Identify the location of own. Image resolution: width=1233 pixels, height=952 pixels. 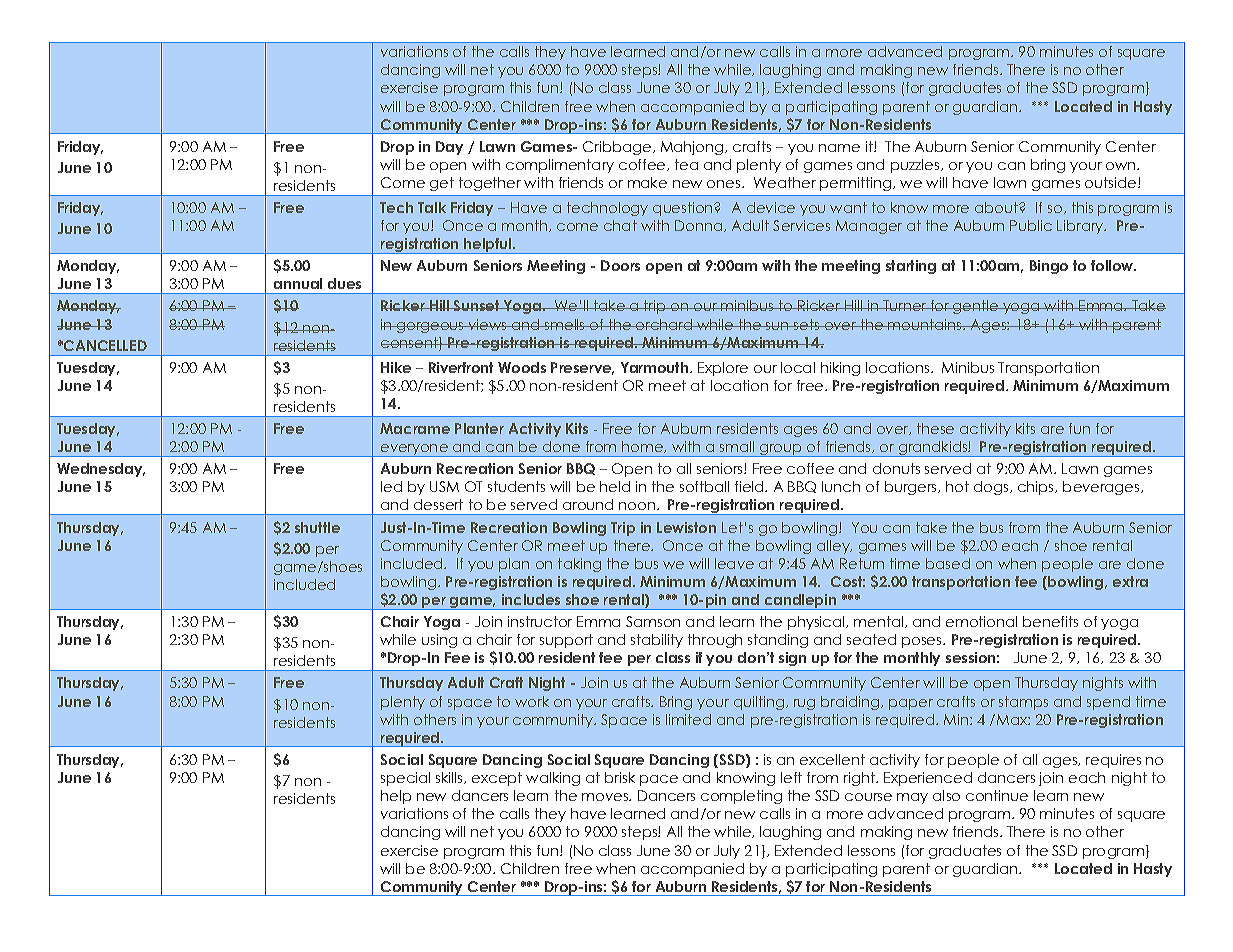
(1122, 166).
